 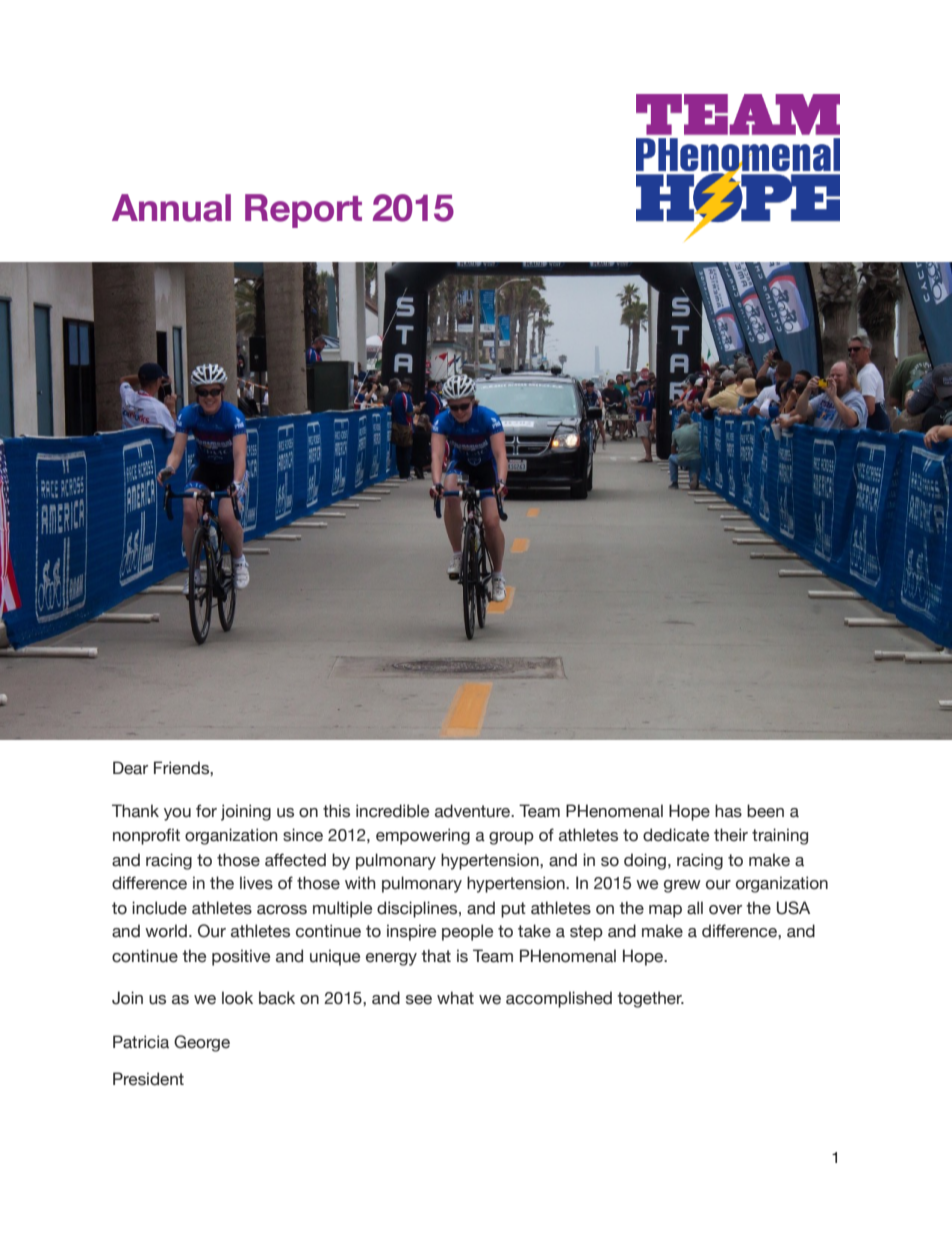 What do you see at coordinates (392, 811) in the screenshot?
I see `incredible` at bounding box center [392, 811].
